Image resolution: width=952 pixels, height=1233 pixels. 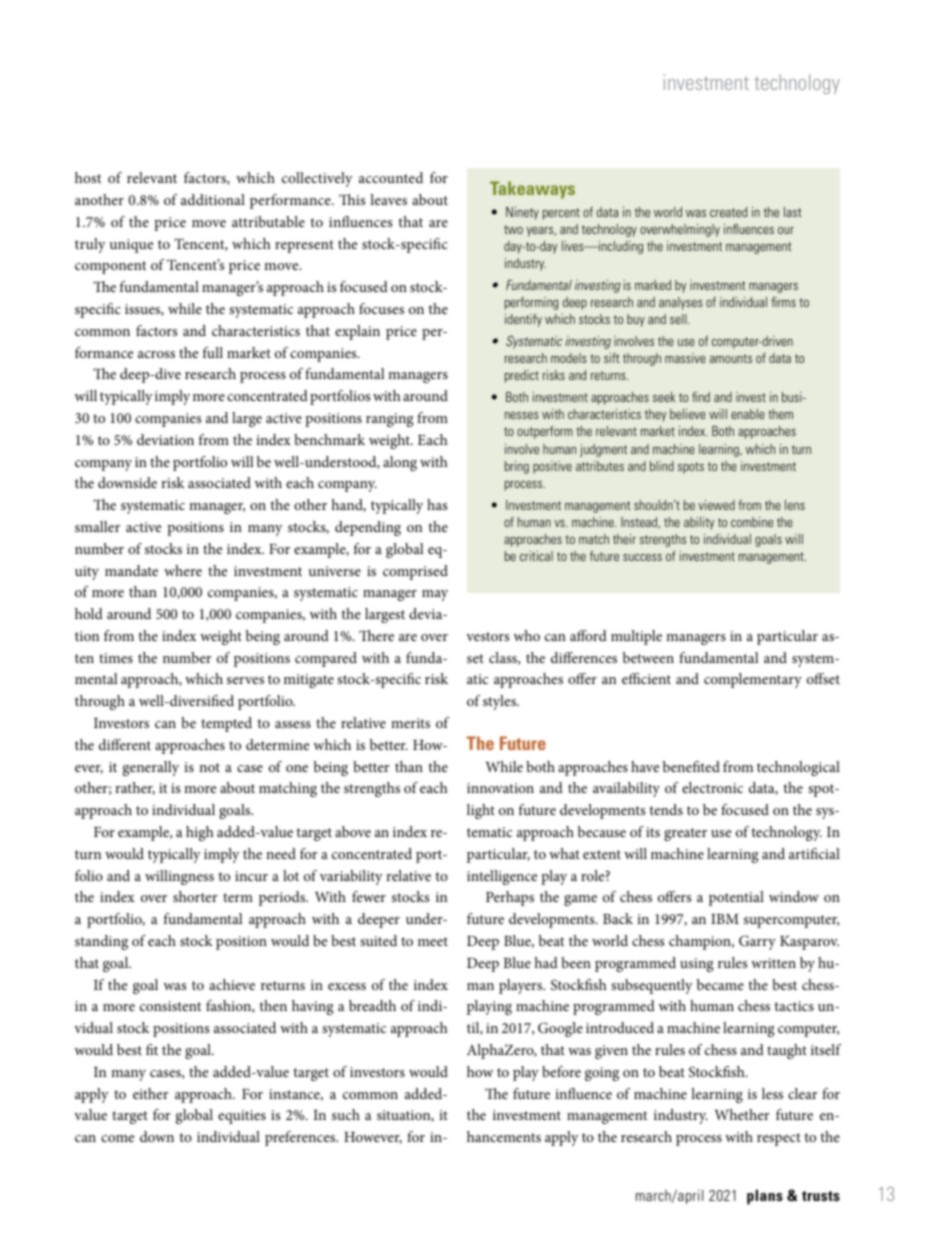 What do you see at coordinates (720, 984) in the screenshot?
I see `became` at bounding box center [720, 984].
